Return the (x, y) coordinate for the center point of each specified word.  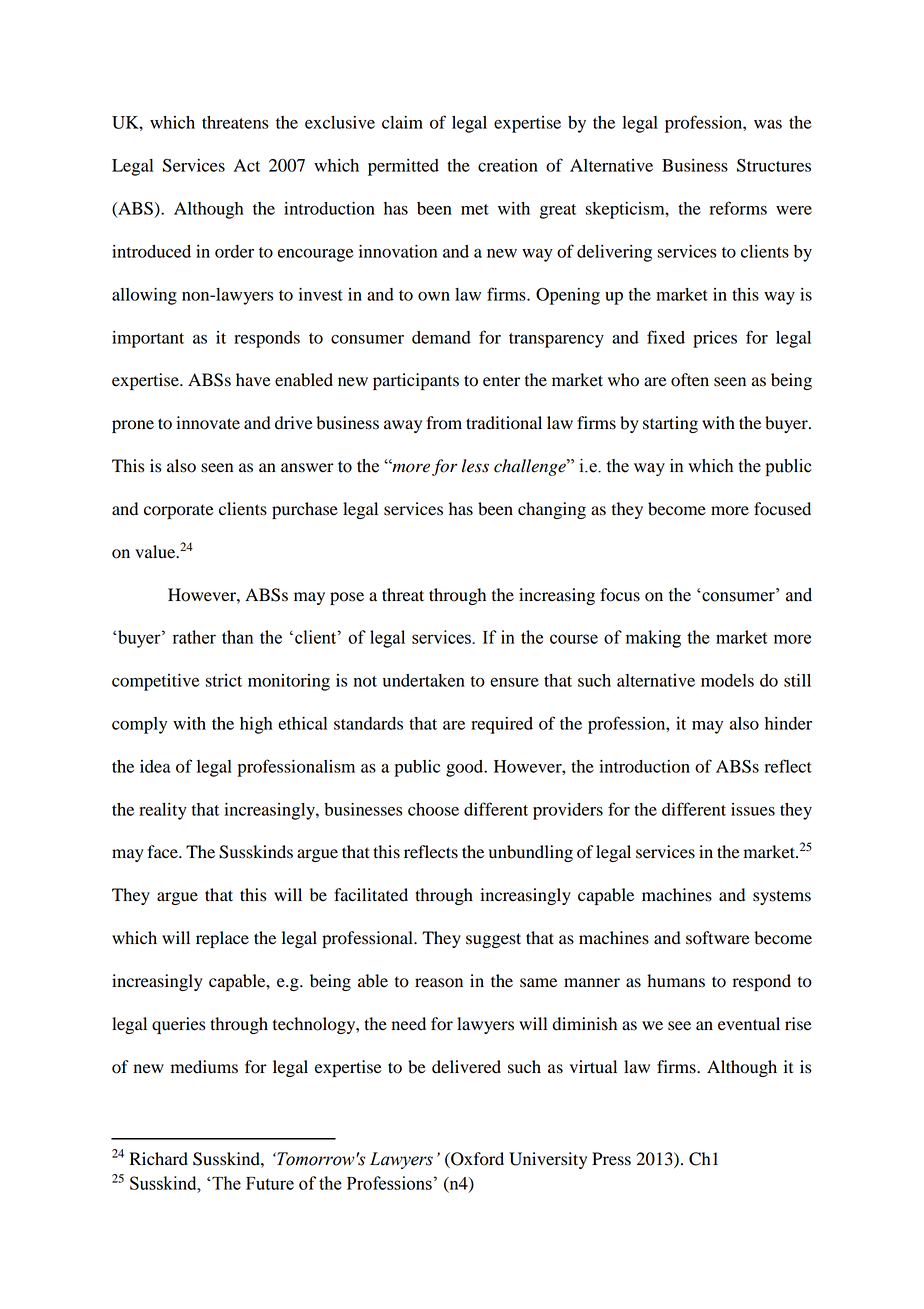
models (727, 680)
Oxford (476, 1159)
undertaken (424, 680)
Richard (159, 1159)
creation (508, 165)
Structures (774, 165)
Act (247, 165)
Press (611, 1159)
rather (194, 637)
